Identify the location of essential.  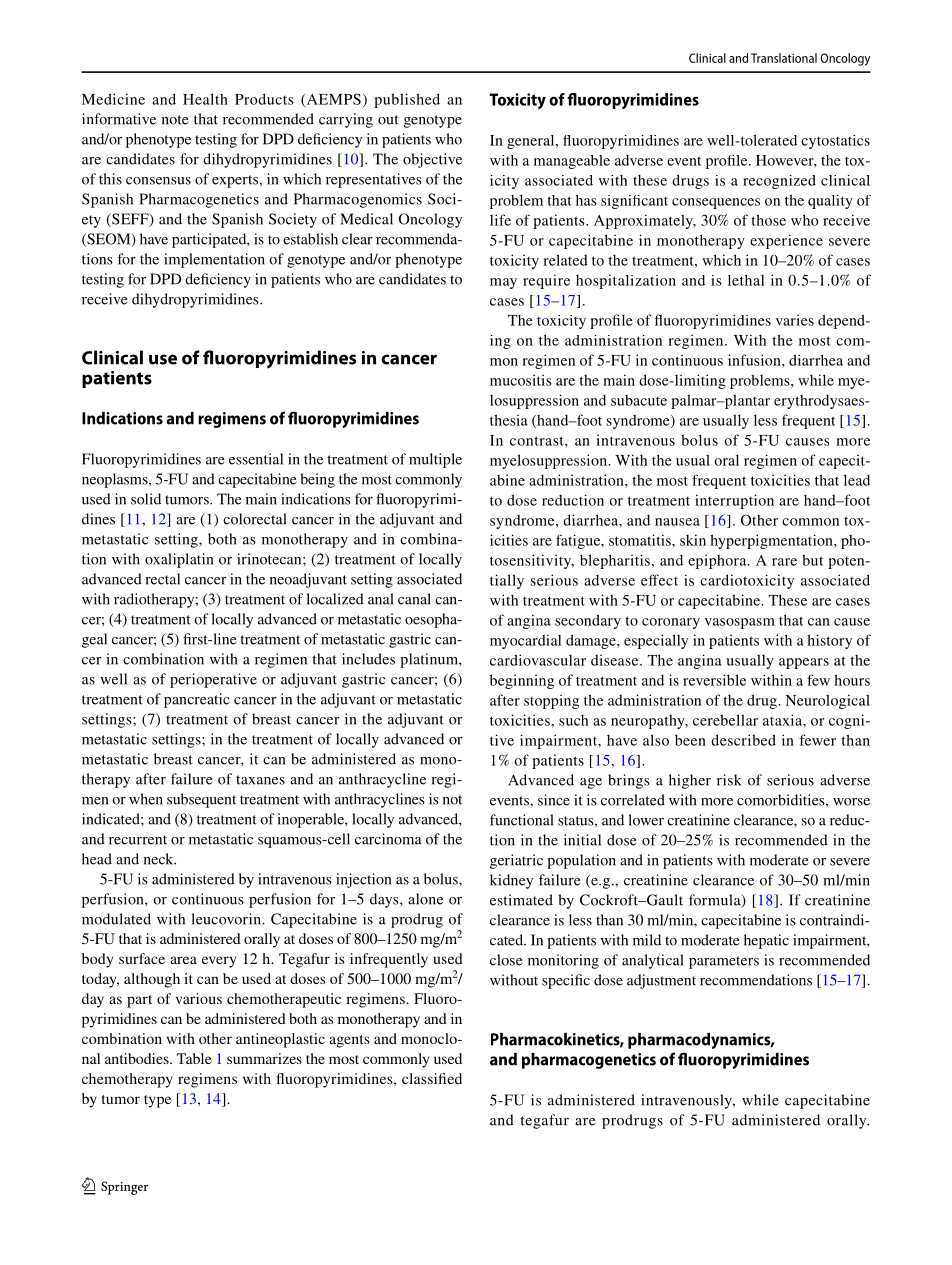
(256, 459).
